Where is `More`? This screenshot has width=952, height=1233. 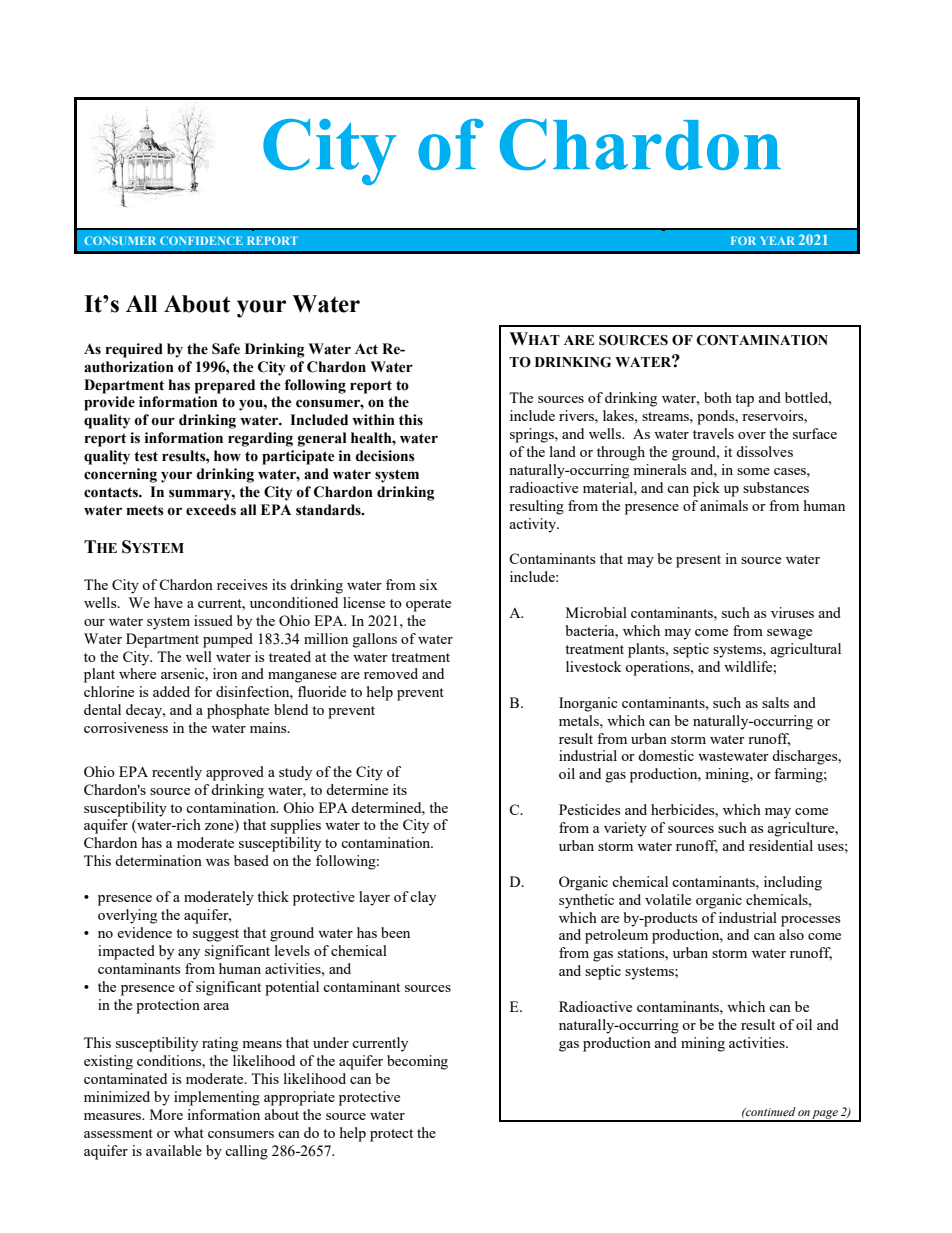 More is located at coordinates (166, 1114).
